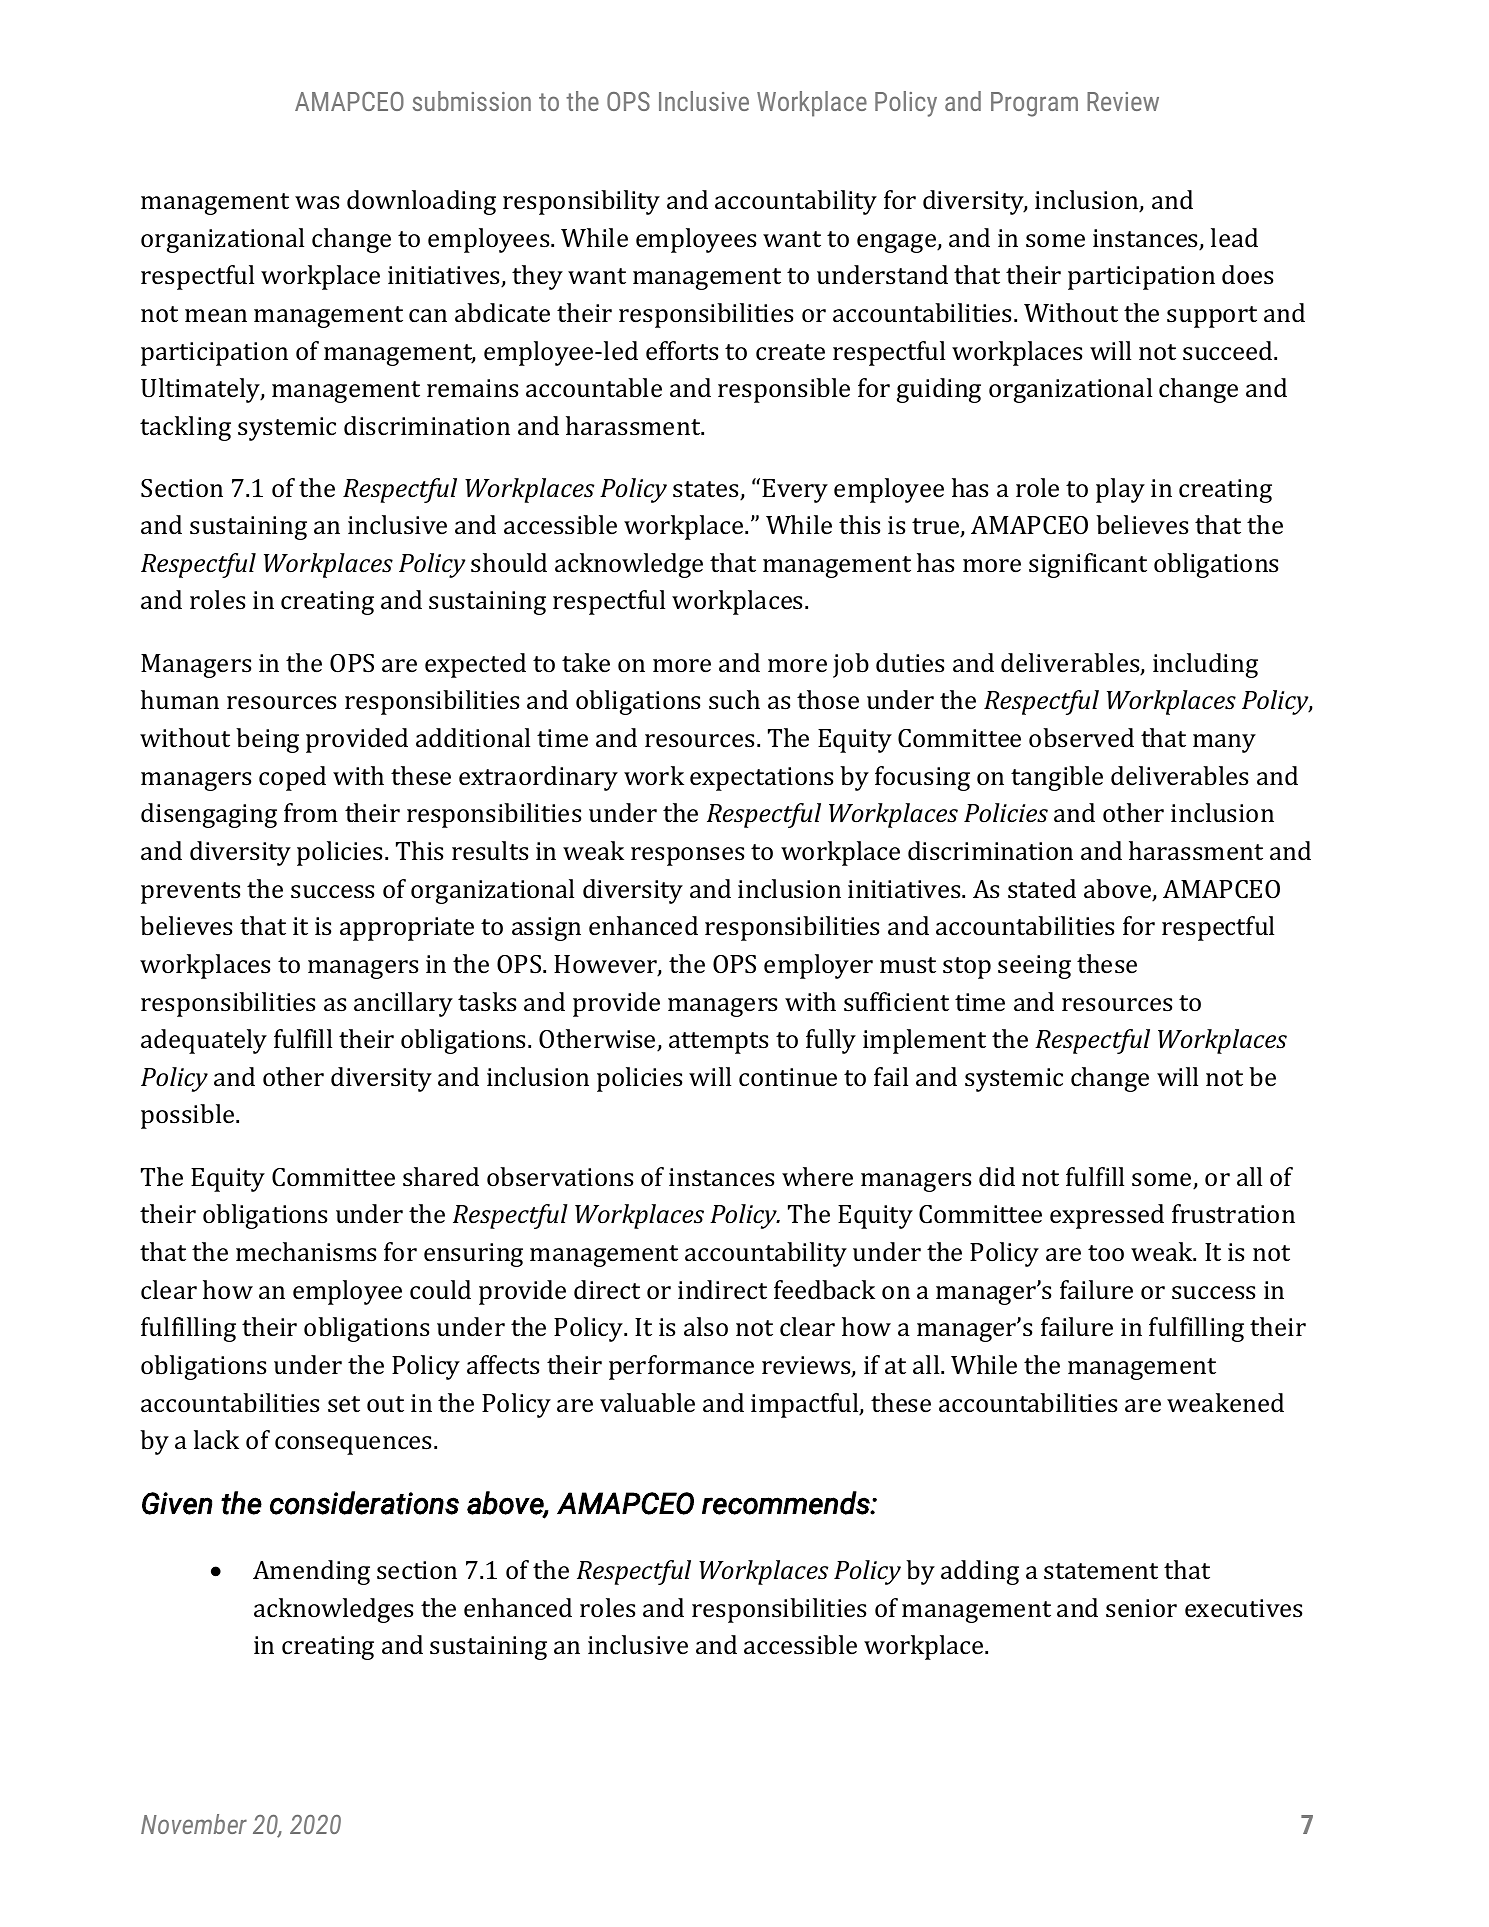 This screenshot has width=1489, height=1927. I want to click on recommends, so click(787, 1503).
